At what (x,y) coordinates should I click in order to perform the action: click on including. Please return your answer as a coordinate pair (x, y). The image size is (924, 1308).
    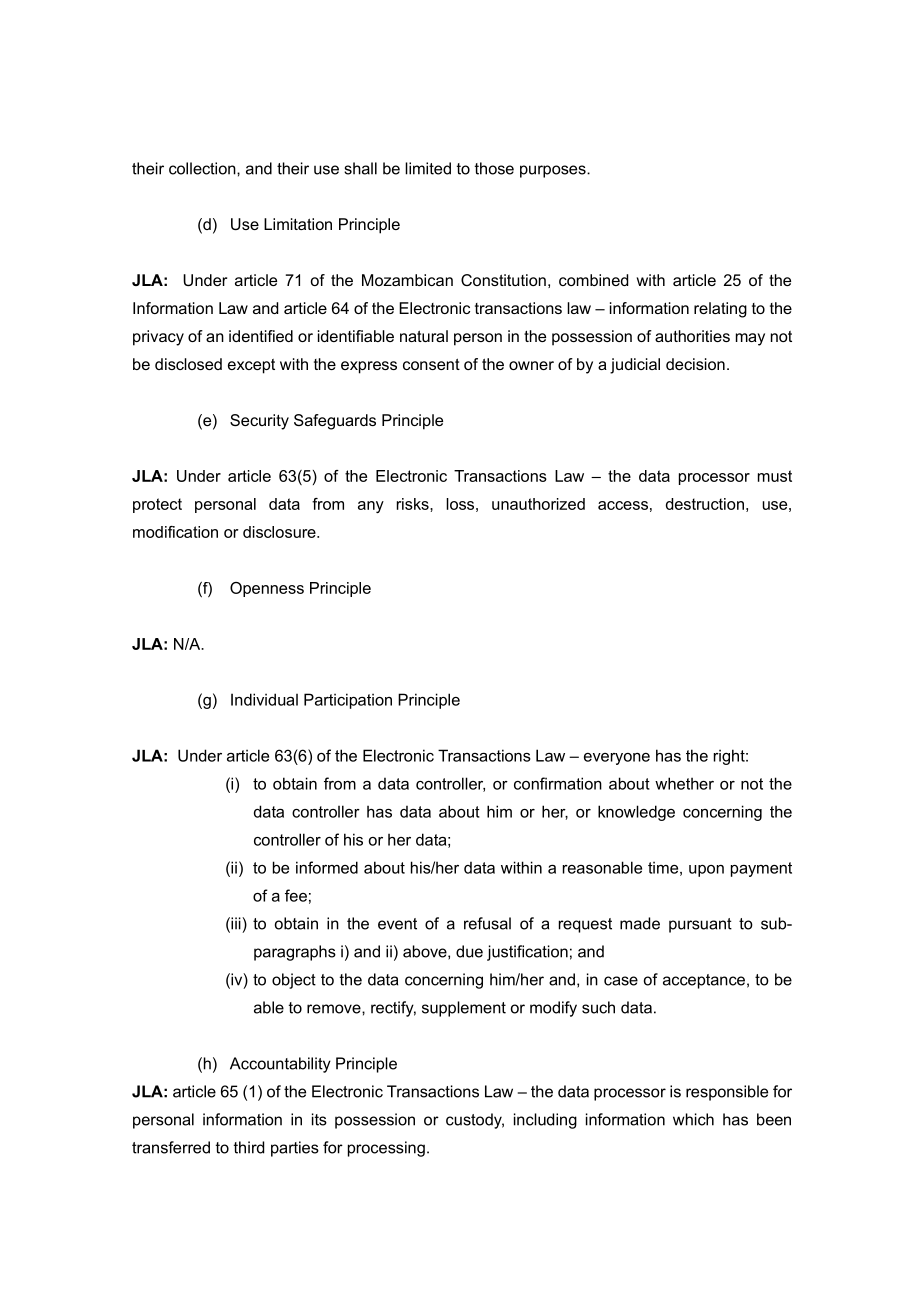
    Looking at the image, I should click on (545, 1121).
